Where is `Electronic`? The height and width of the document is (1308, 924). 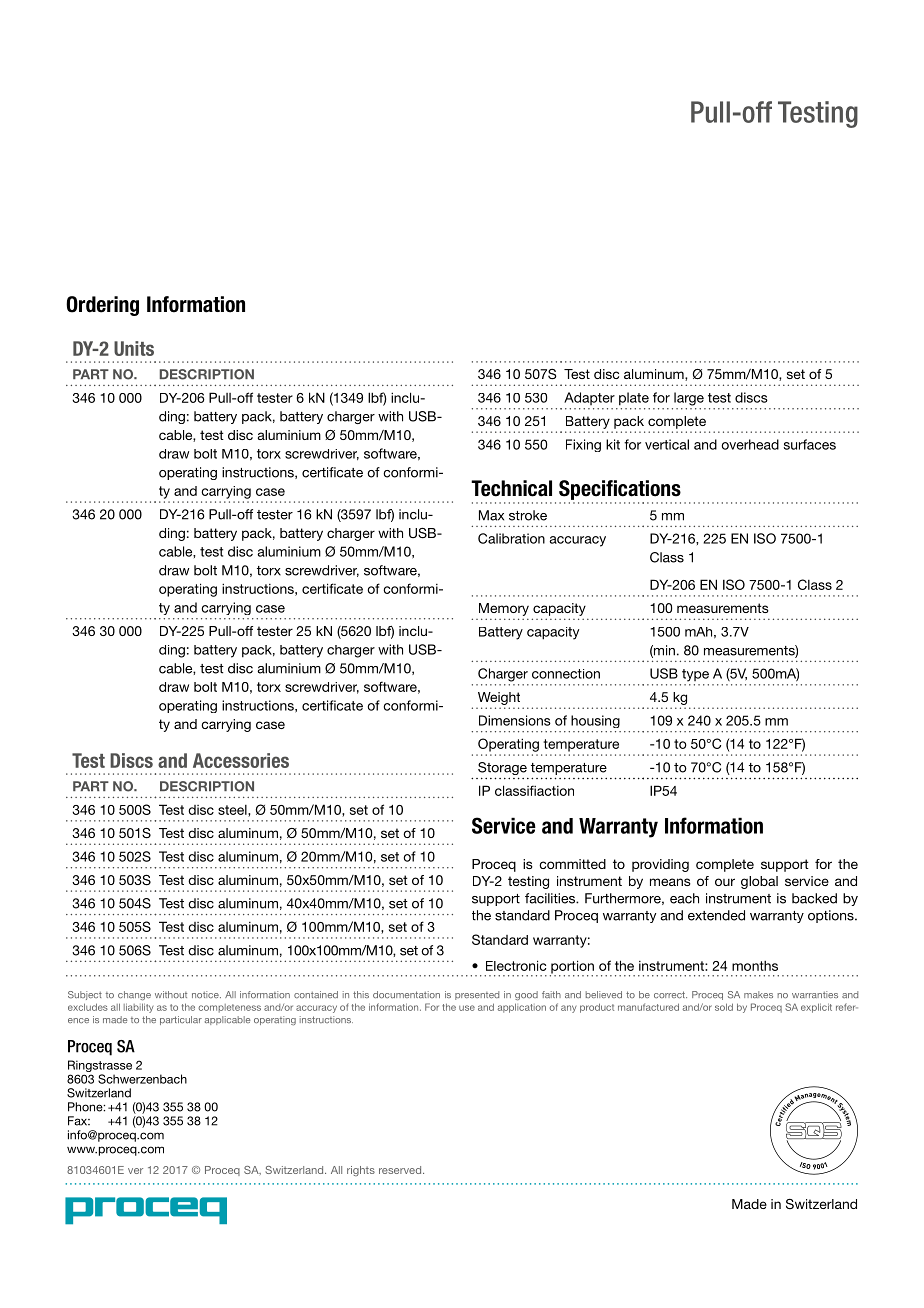 Electronic is located at coordinates (516, 965).
